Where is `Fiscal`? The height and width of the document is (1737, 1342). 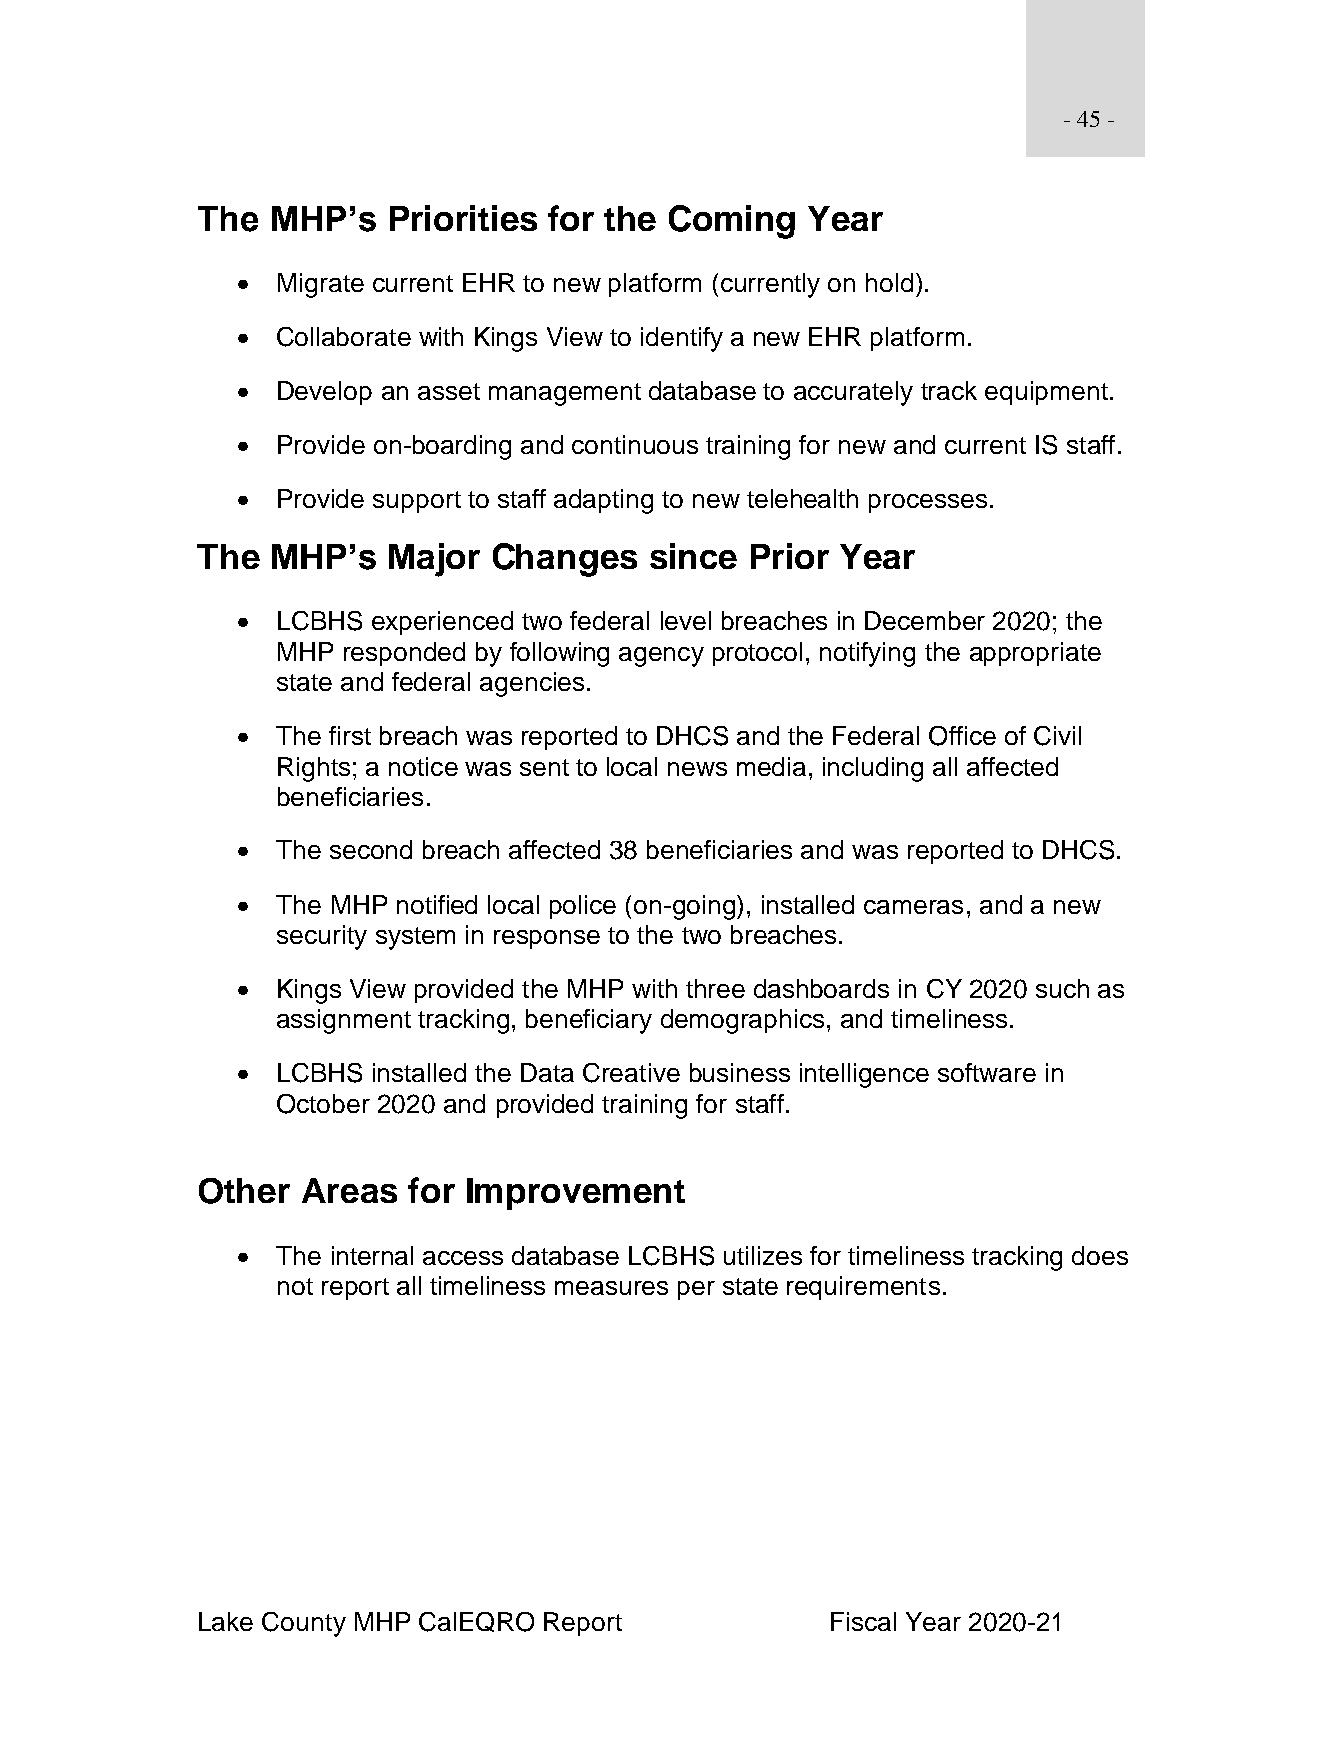
Fiscal is located at coordinates (863, 1621).
